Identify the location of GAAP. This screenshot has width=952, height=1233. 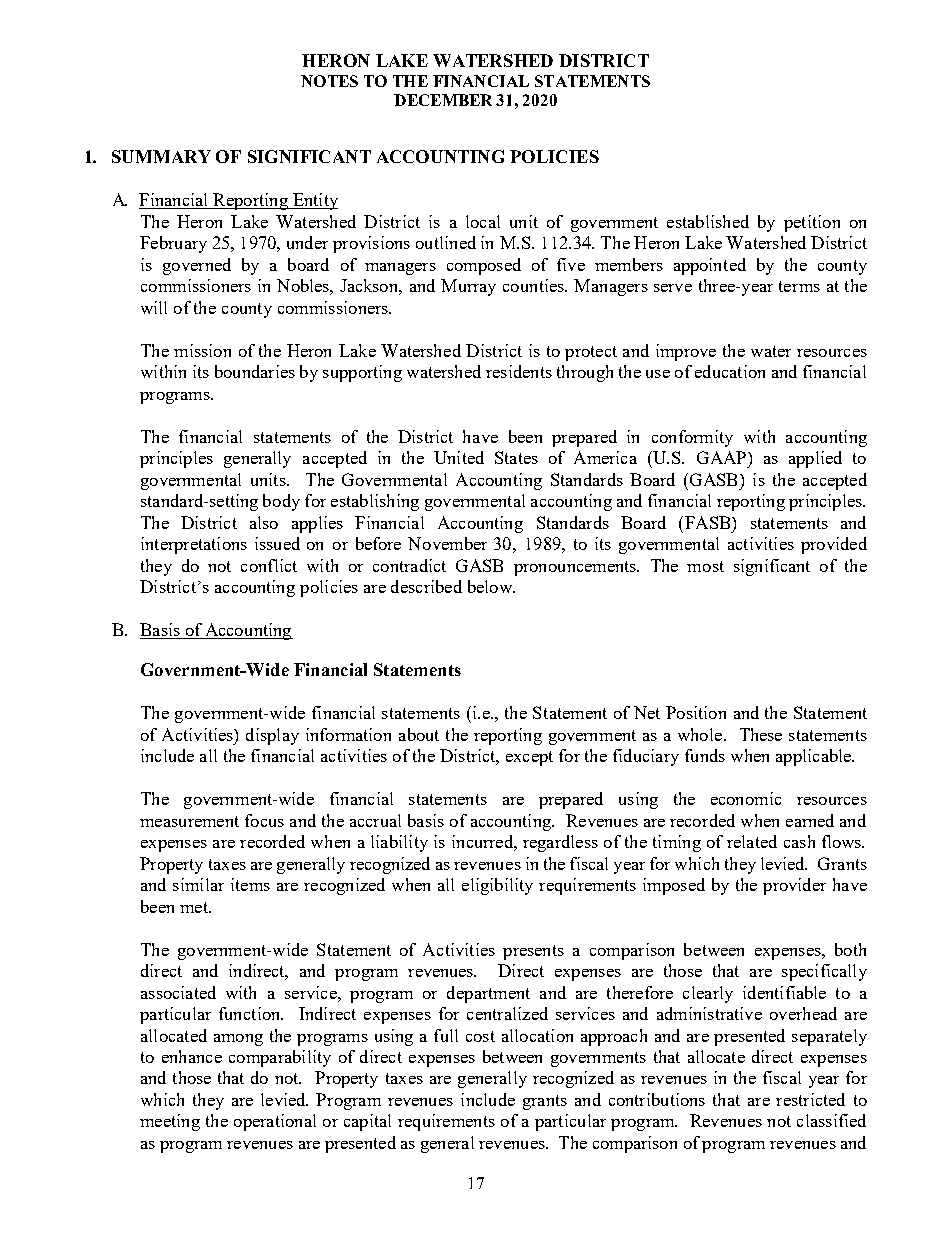
(723, 457).
